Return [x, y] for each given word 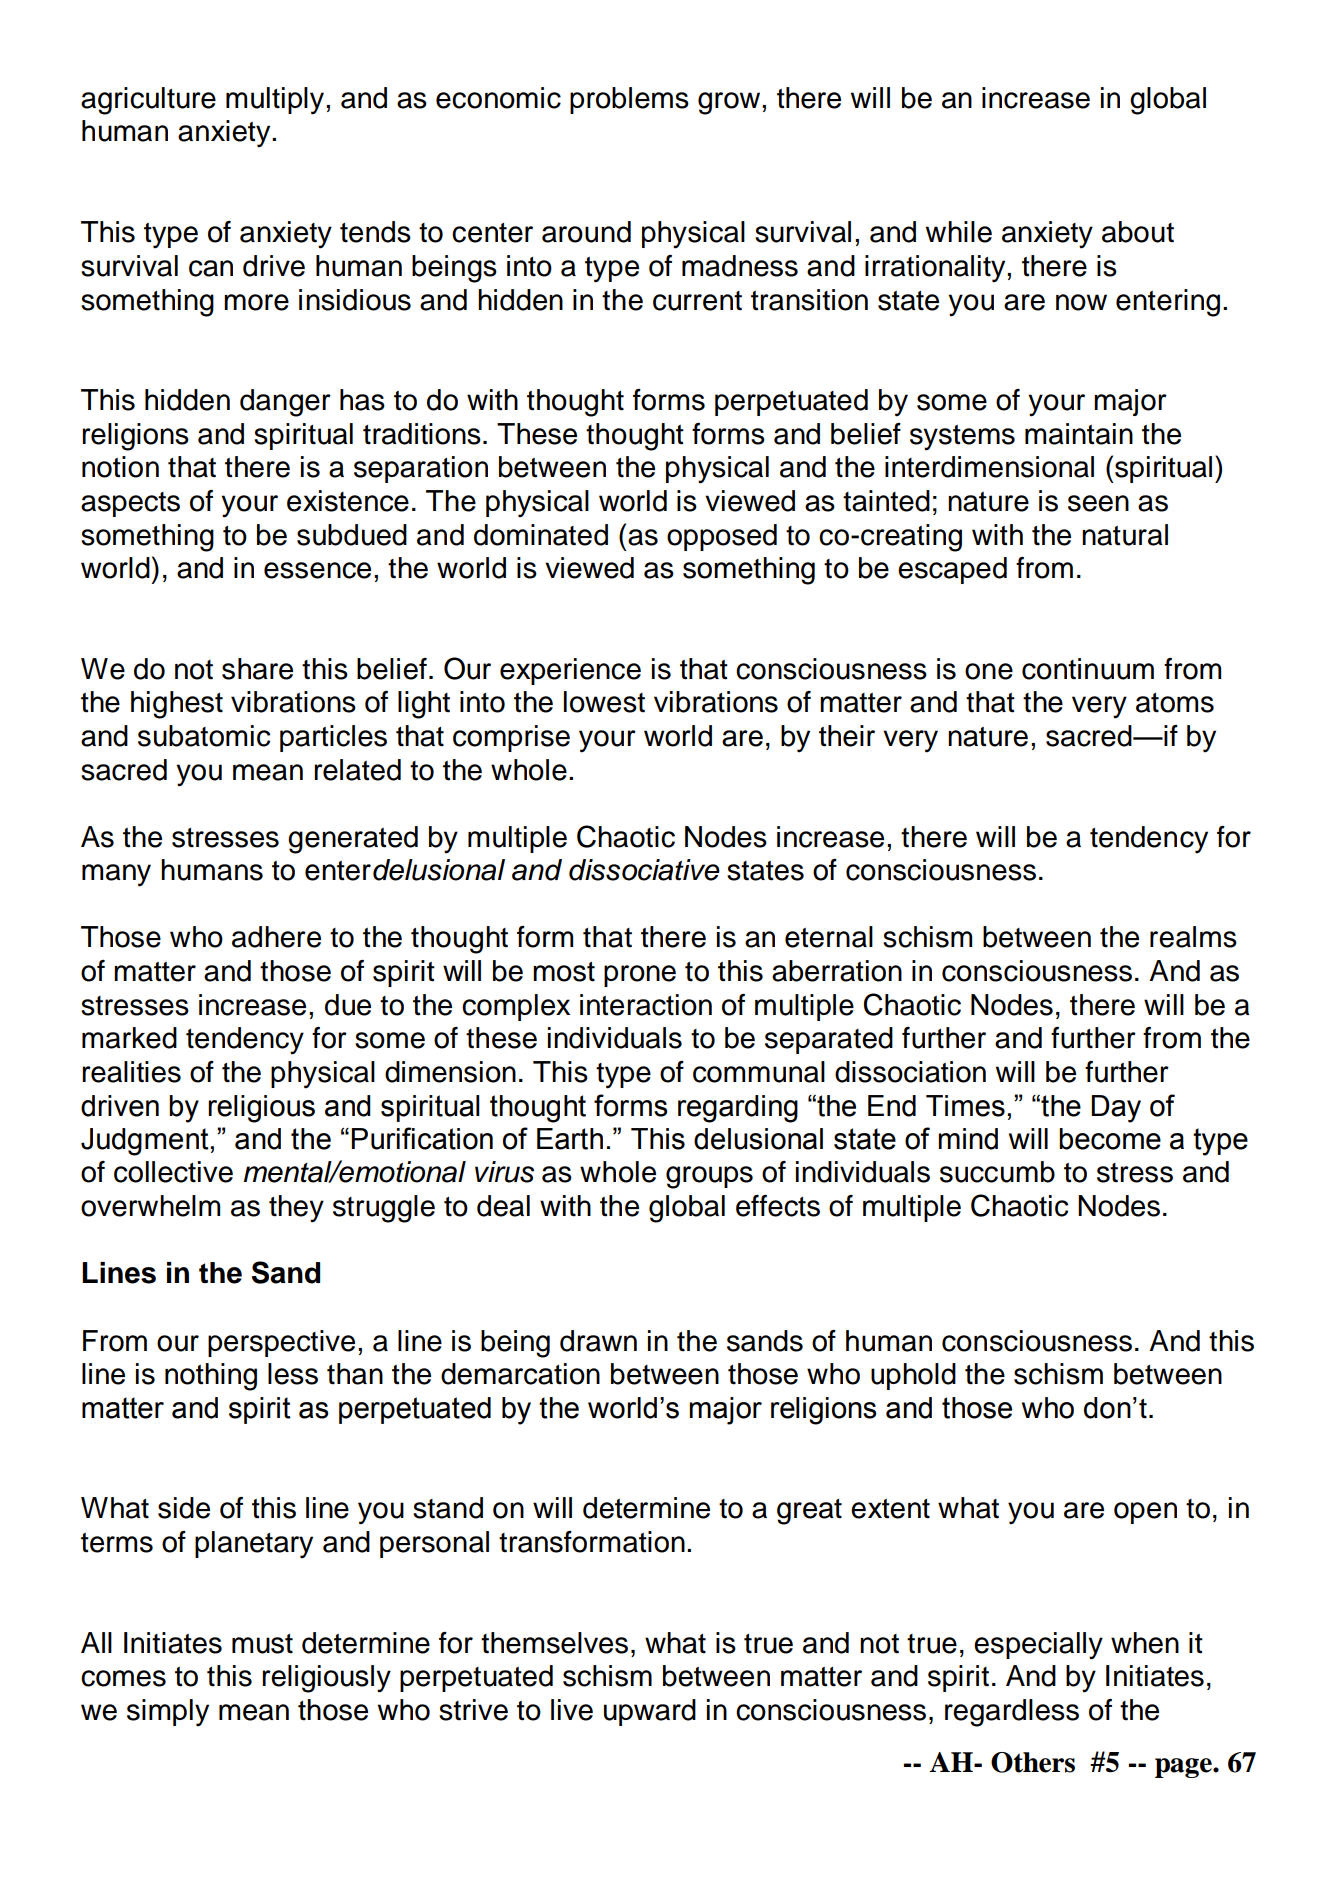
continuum [1088, 669]
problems [629, 100]
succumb [997, 1172]
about [1138, 232]
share [257, 669]
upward [650, 1712]
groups [709, 1177]
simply [168, 1713]
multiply [276, 101]
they [296, 1209]
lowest [604, 702]
